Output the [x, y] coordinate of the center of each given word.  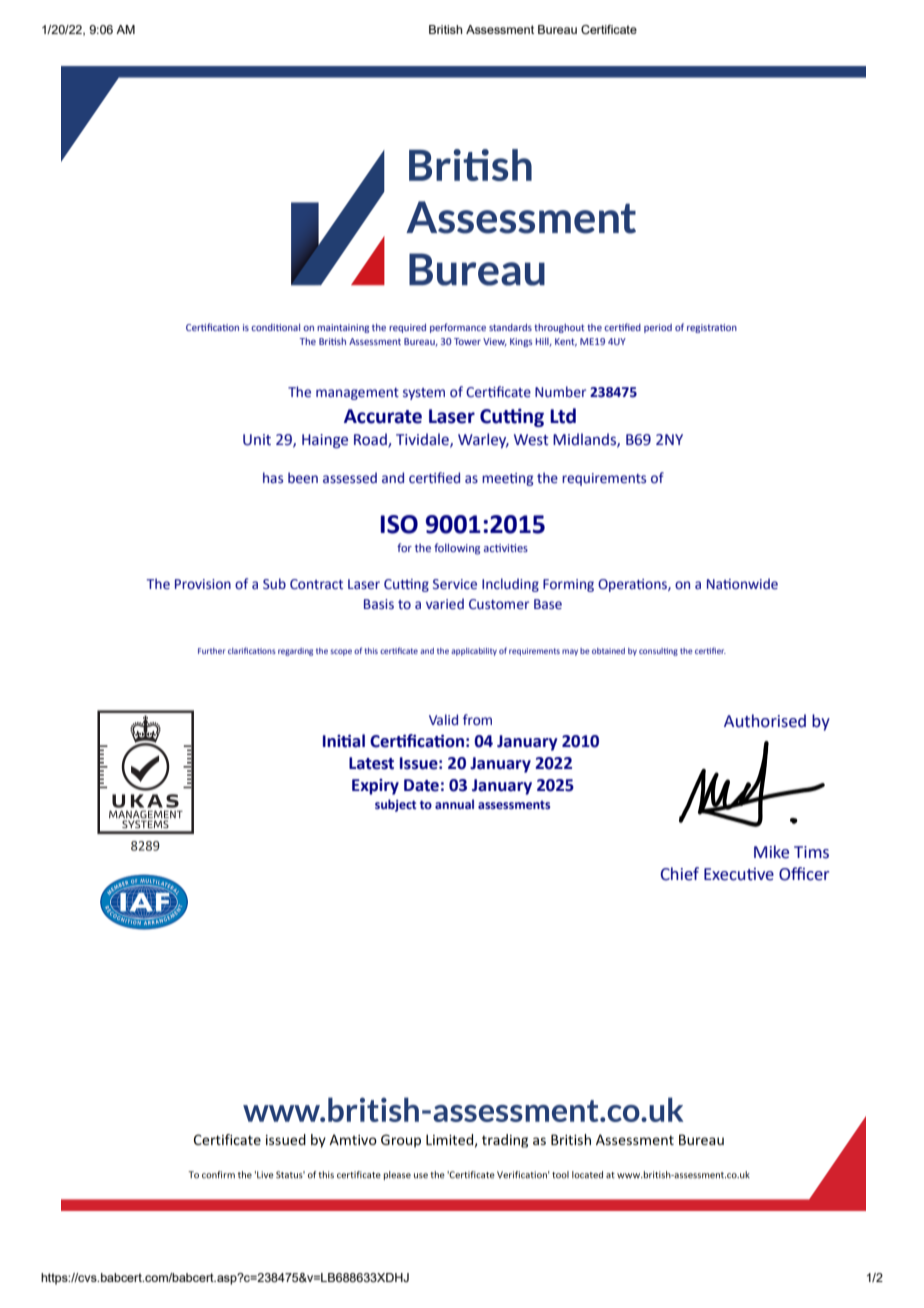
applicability [474, 652]
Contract [316, 584]
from [477, 720]
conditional [275, 327]
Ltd [563, 416]
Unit [257, 440]
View [495, 342]
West [531, 440]
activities [506, 548]
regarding [295, 652]
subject [395, 805]
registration [712, 328]
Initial [344, 741]
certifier [710, 650]
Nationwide [742, 584]
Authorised [765, 721]
